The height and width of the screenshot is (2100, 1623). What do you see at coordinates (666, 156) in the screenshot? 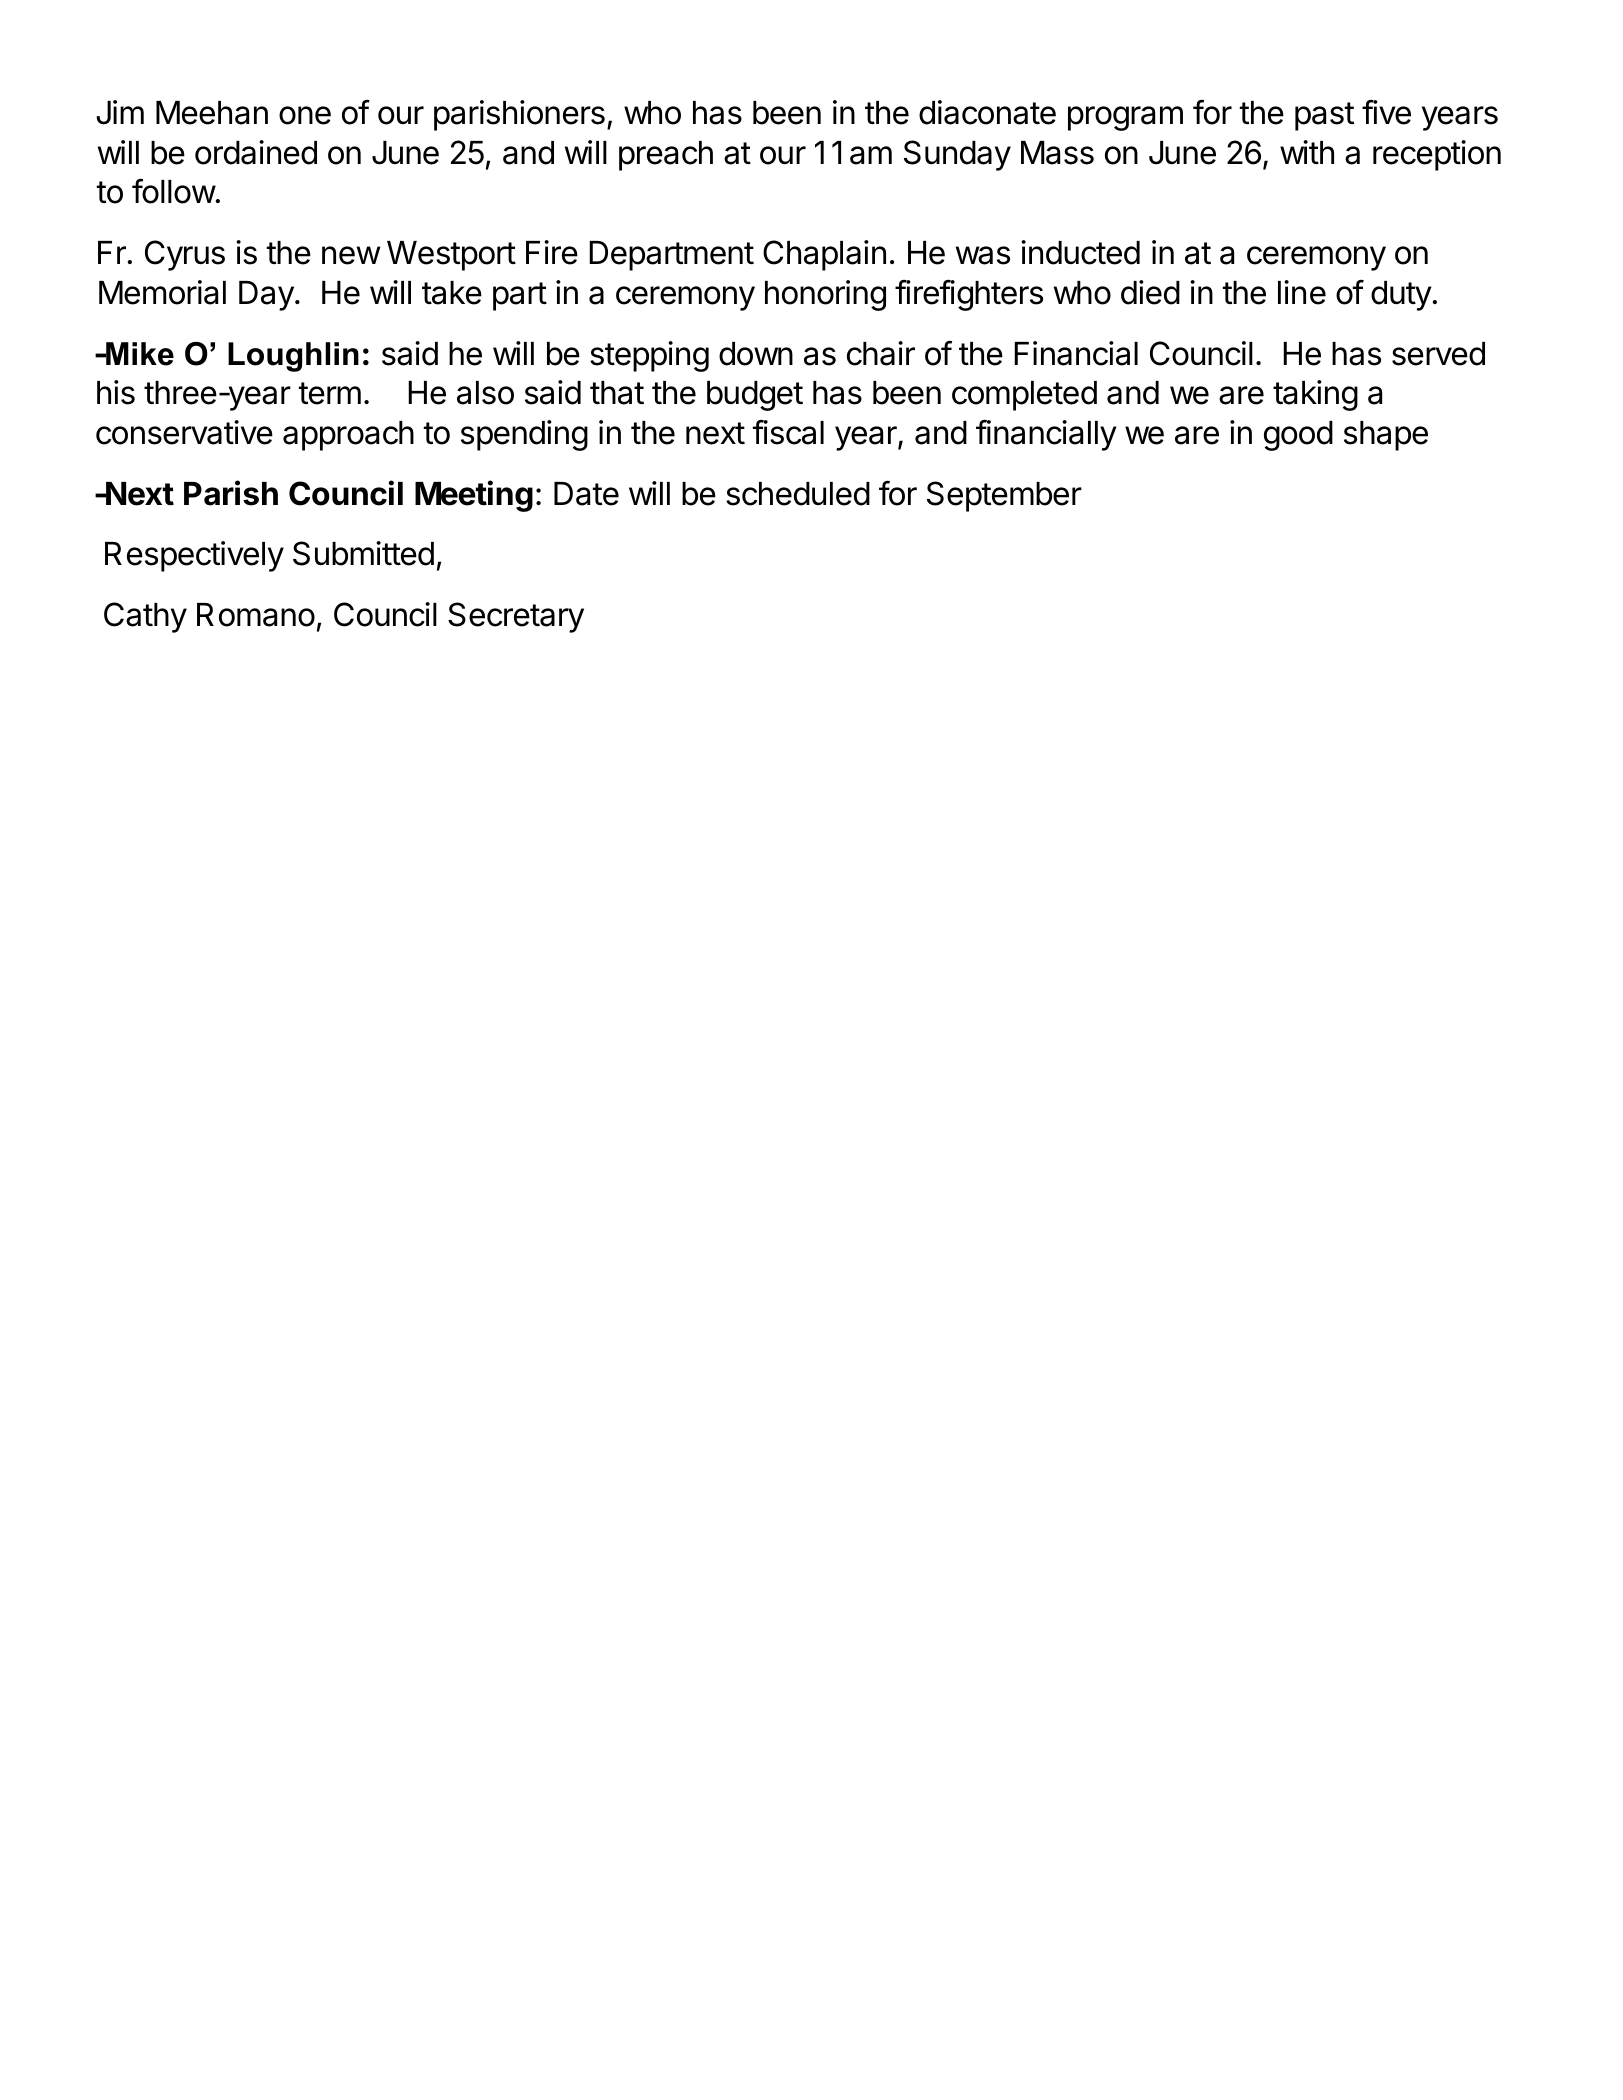
I see `preach` at bounding box center [666, 156].
